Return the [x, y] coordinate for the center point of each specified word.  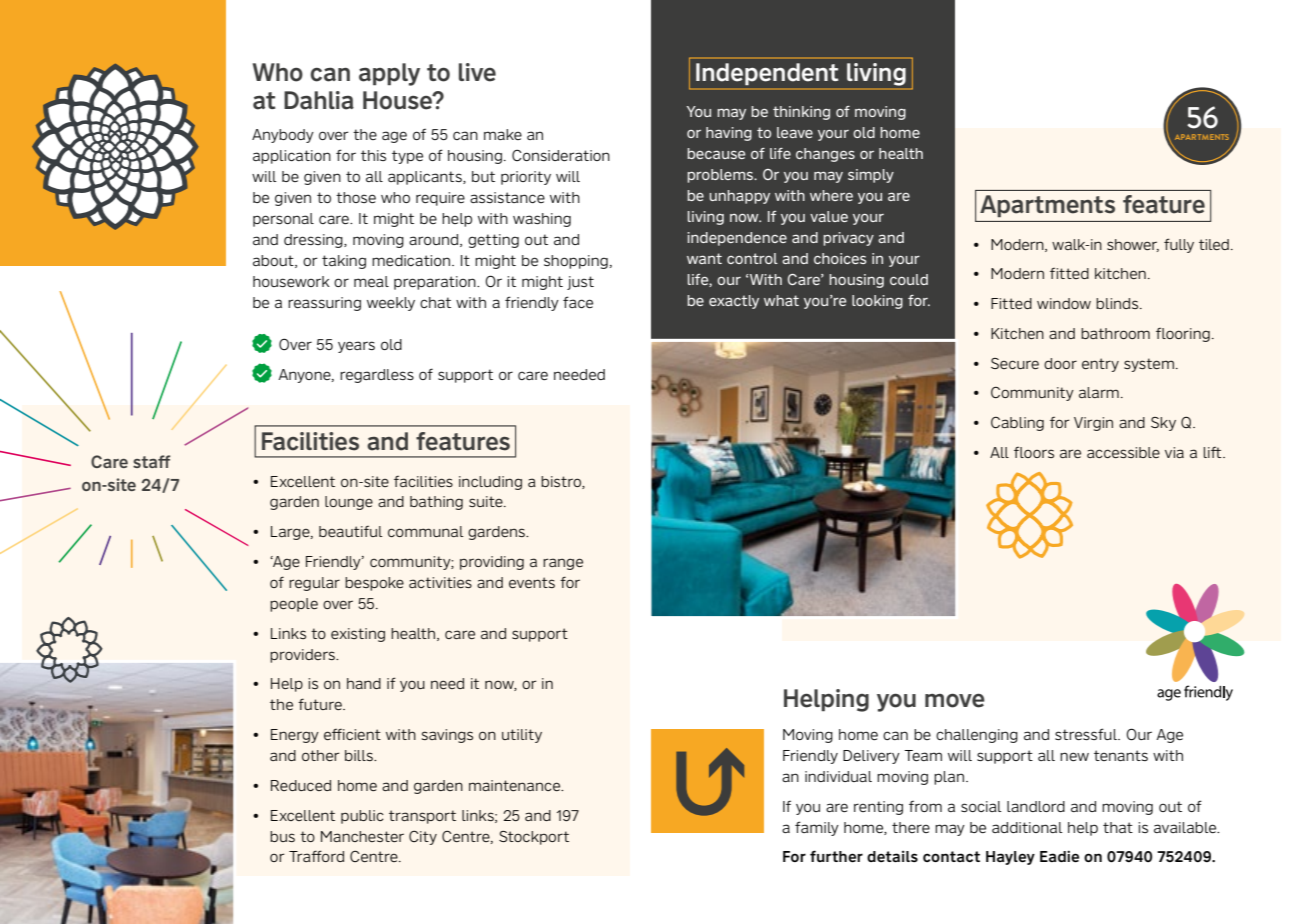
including [490, 483]
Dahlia [319, 100]
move [955, 700]
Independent [767, 74]
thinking [801, 113]
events [532, 582]
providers [303, 656]
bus [282, 836]
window [1064, 303]
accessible [1123, 452]
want [704, 258]
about [274, 261]
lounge [349, 503]
